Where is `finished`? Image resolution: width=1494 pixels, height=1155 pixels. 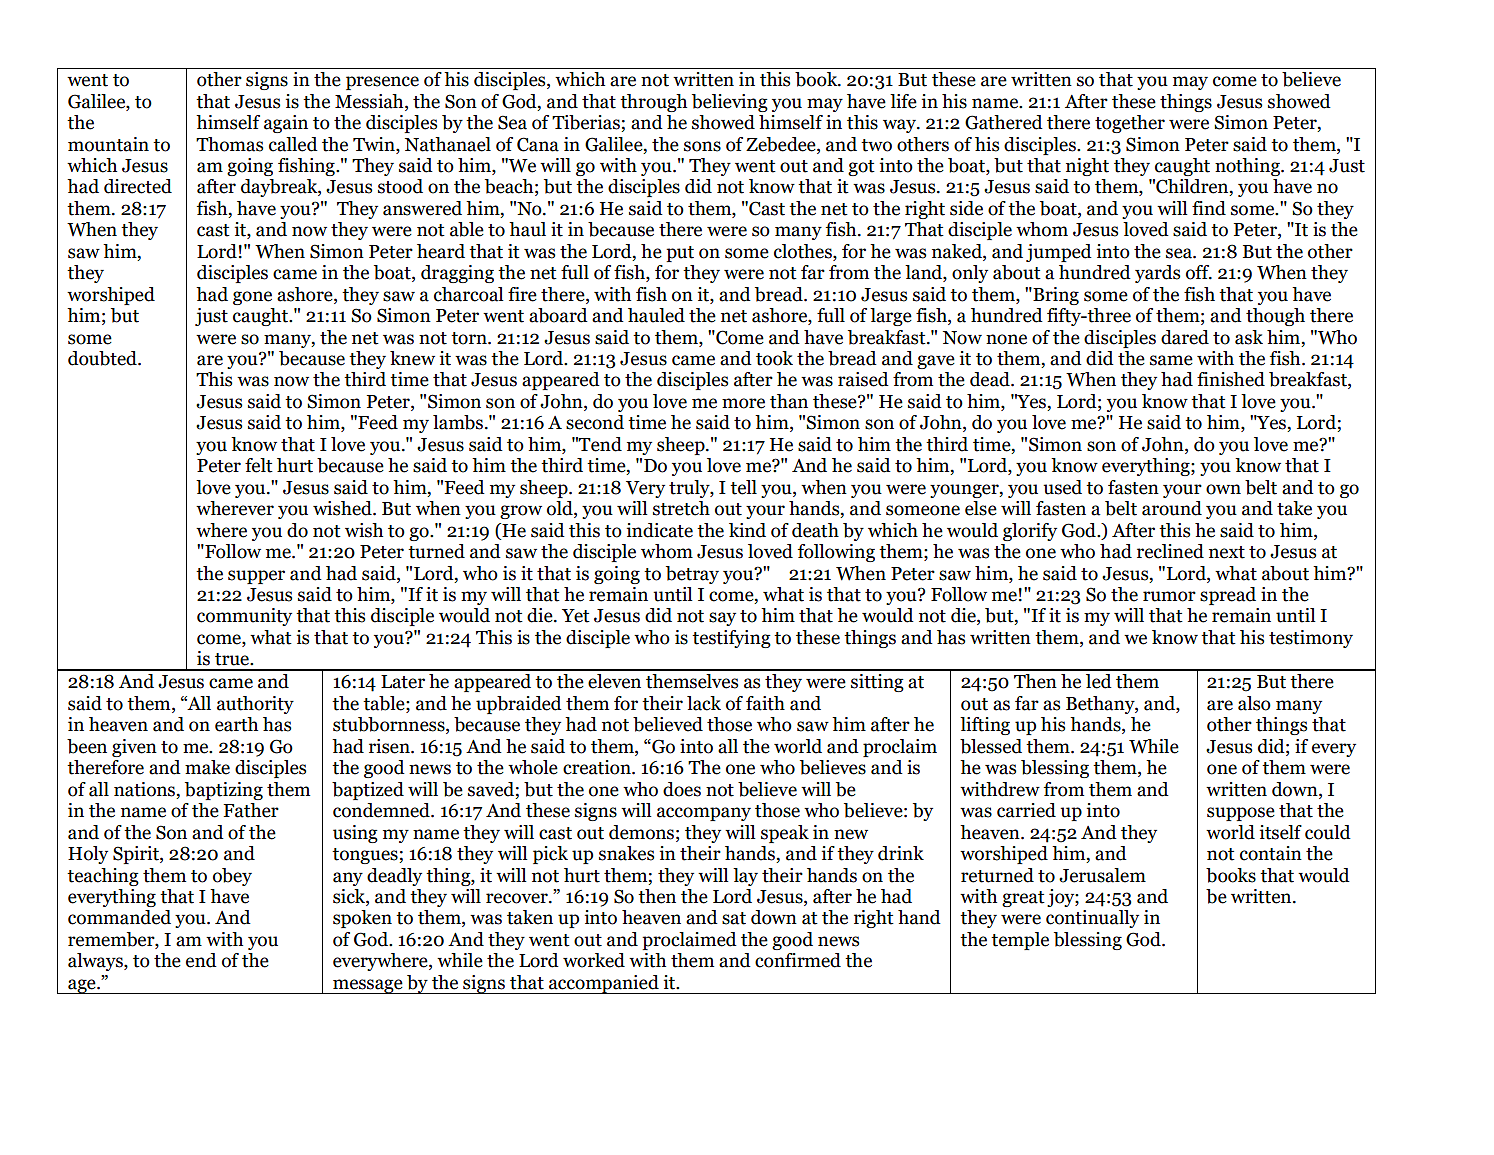
finished is located at coordinates (1231, 379).
